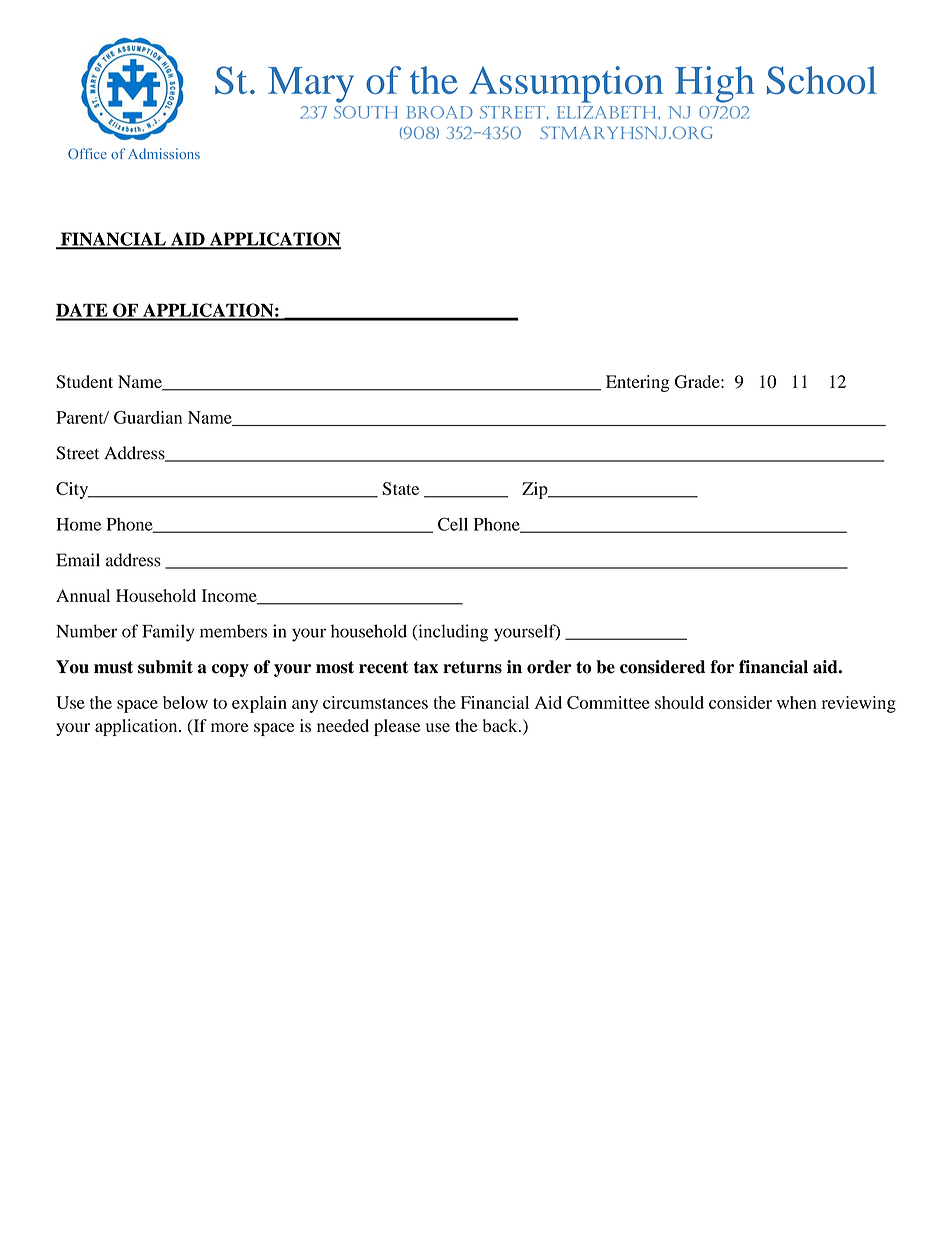  I want to click on Entering, so click(637, 383).
